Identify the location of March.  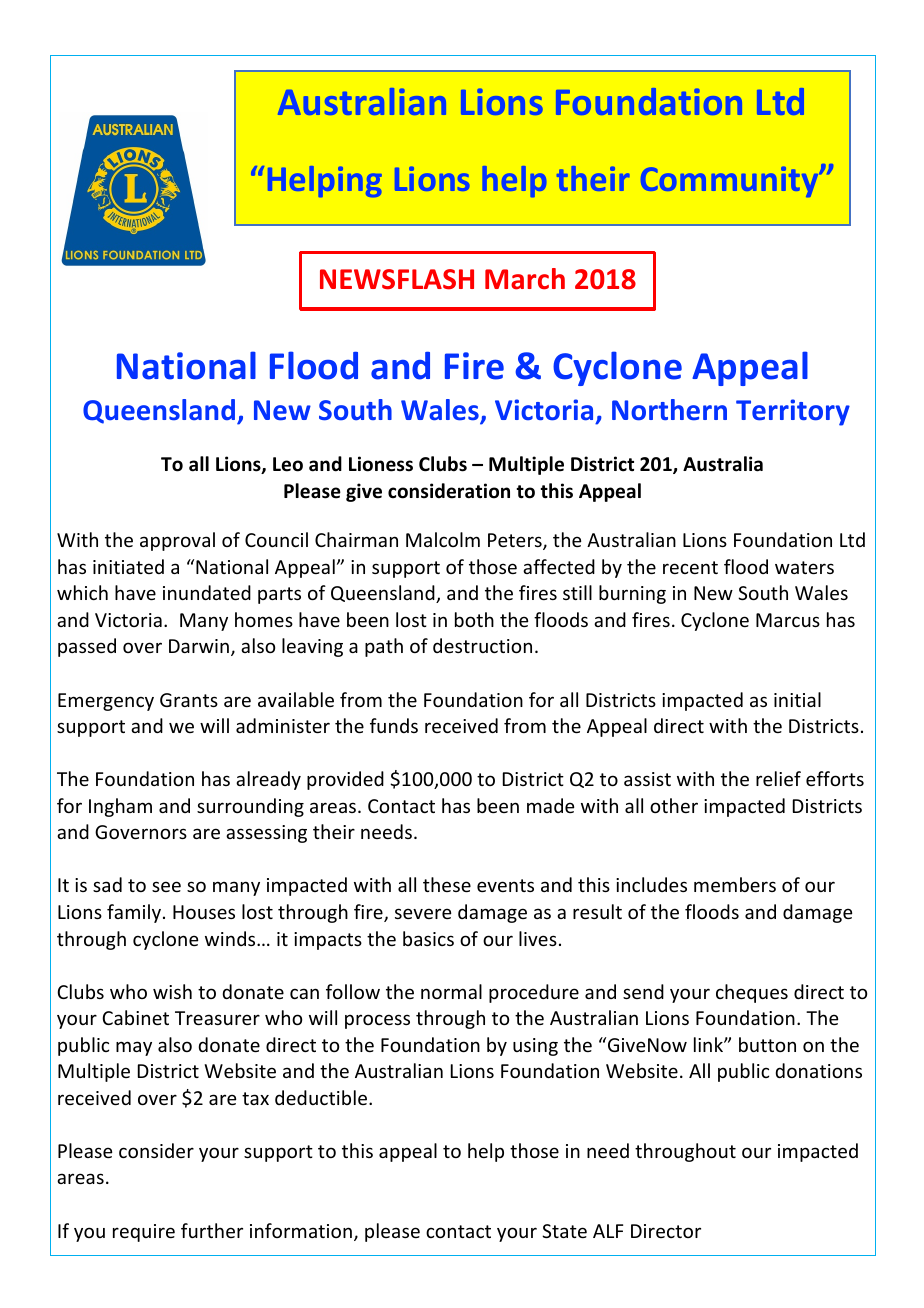
(525, 279).
